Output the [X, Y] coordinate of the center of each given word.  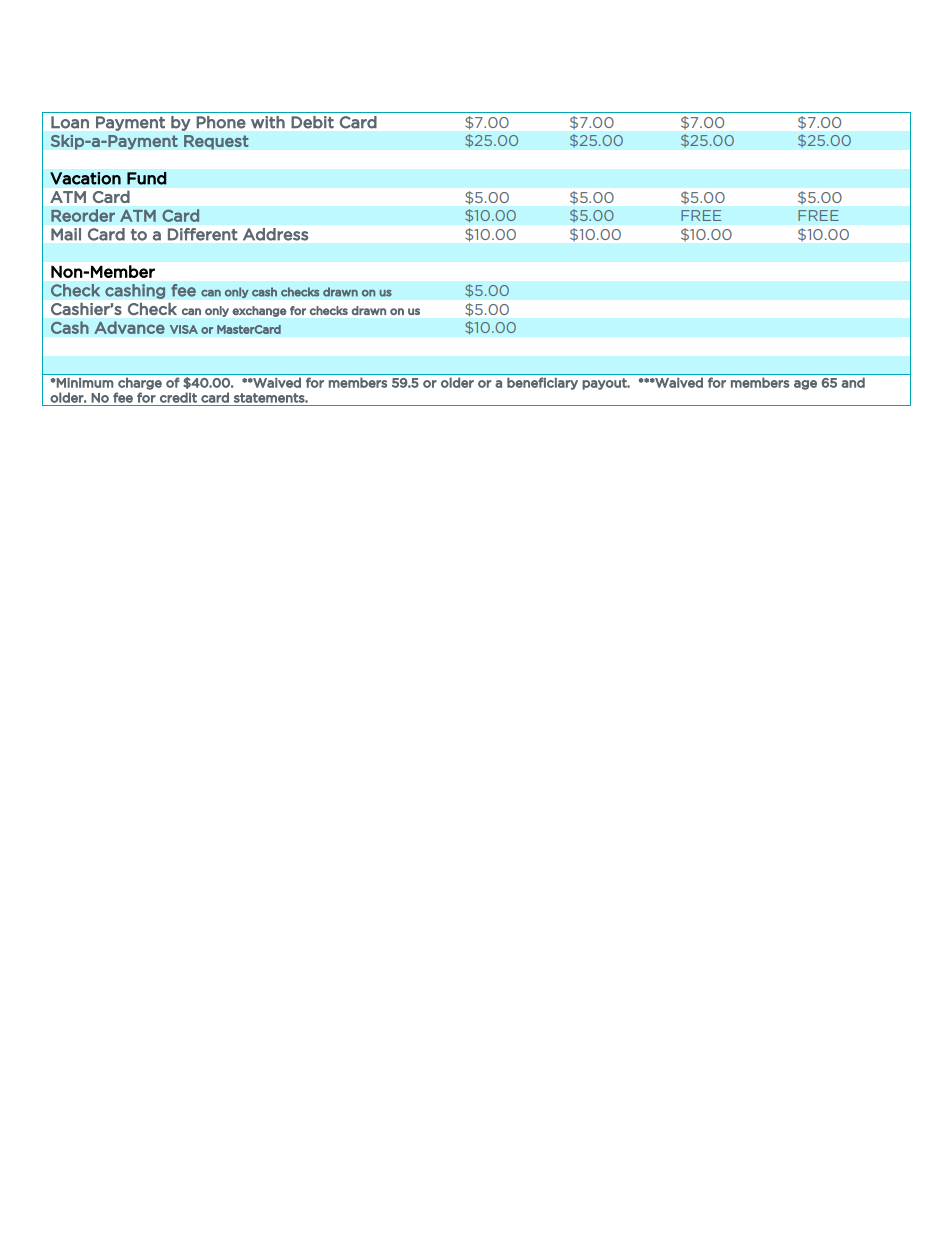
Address [275, 234]
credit [178, 397]
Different [202, 234]
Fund [147, 178]
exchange [259, 311]
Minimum [84, 383]
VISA [184, 329]
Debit [312, 122]
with [268, 122]
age [805, 385]
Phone [221, 122]
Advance [129, 327]
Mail [66, 234]
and [853, 382]
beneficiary [542, 383]
